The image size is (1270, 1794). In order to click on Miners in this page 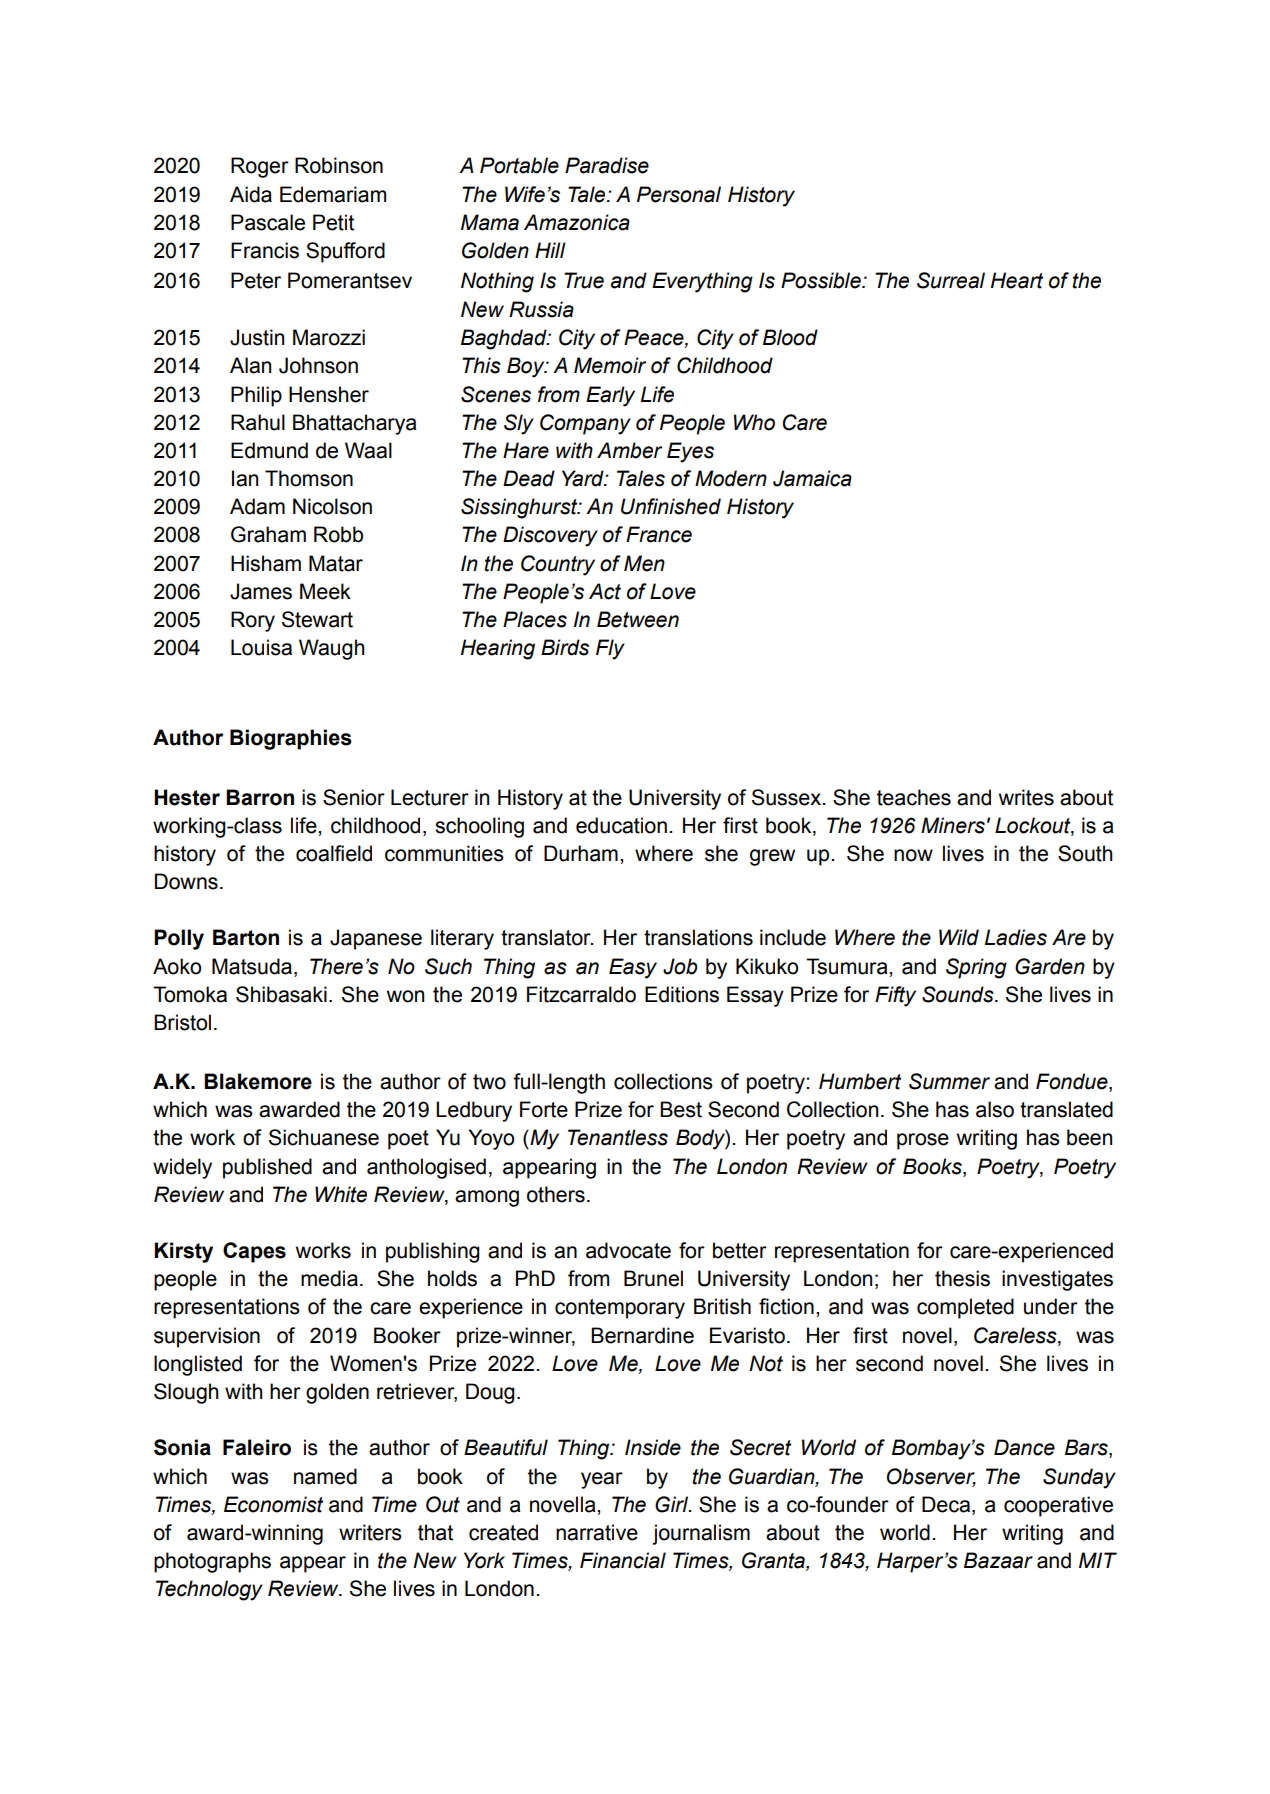, I will do `click(953, 825)`.
